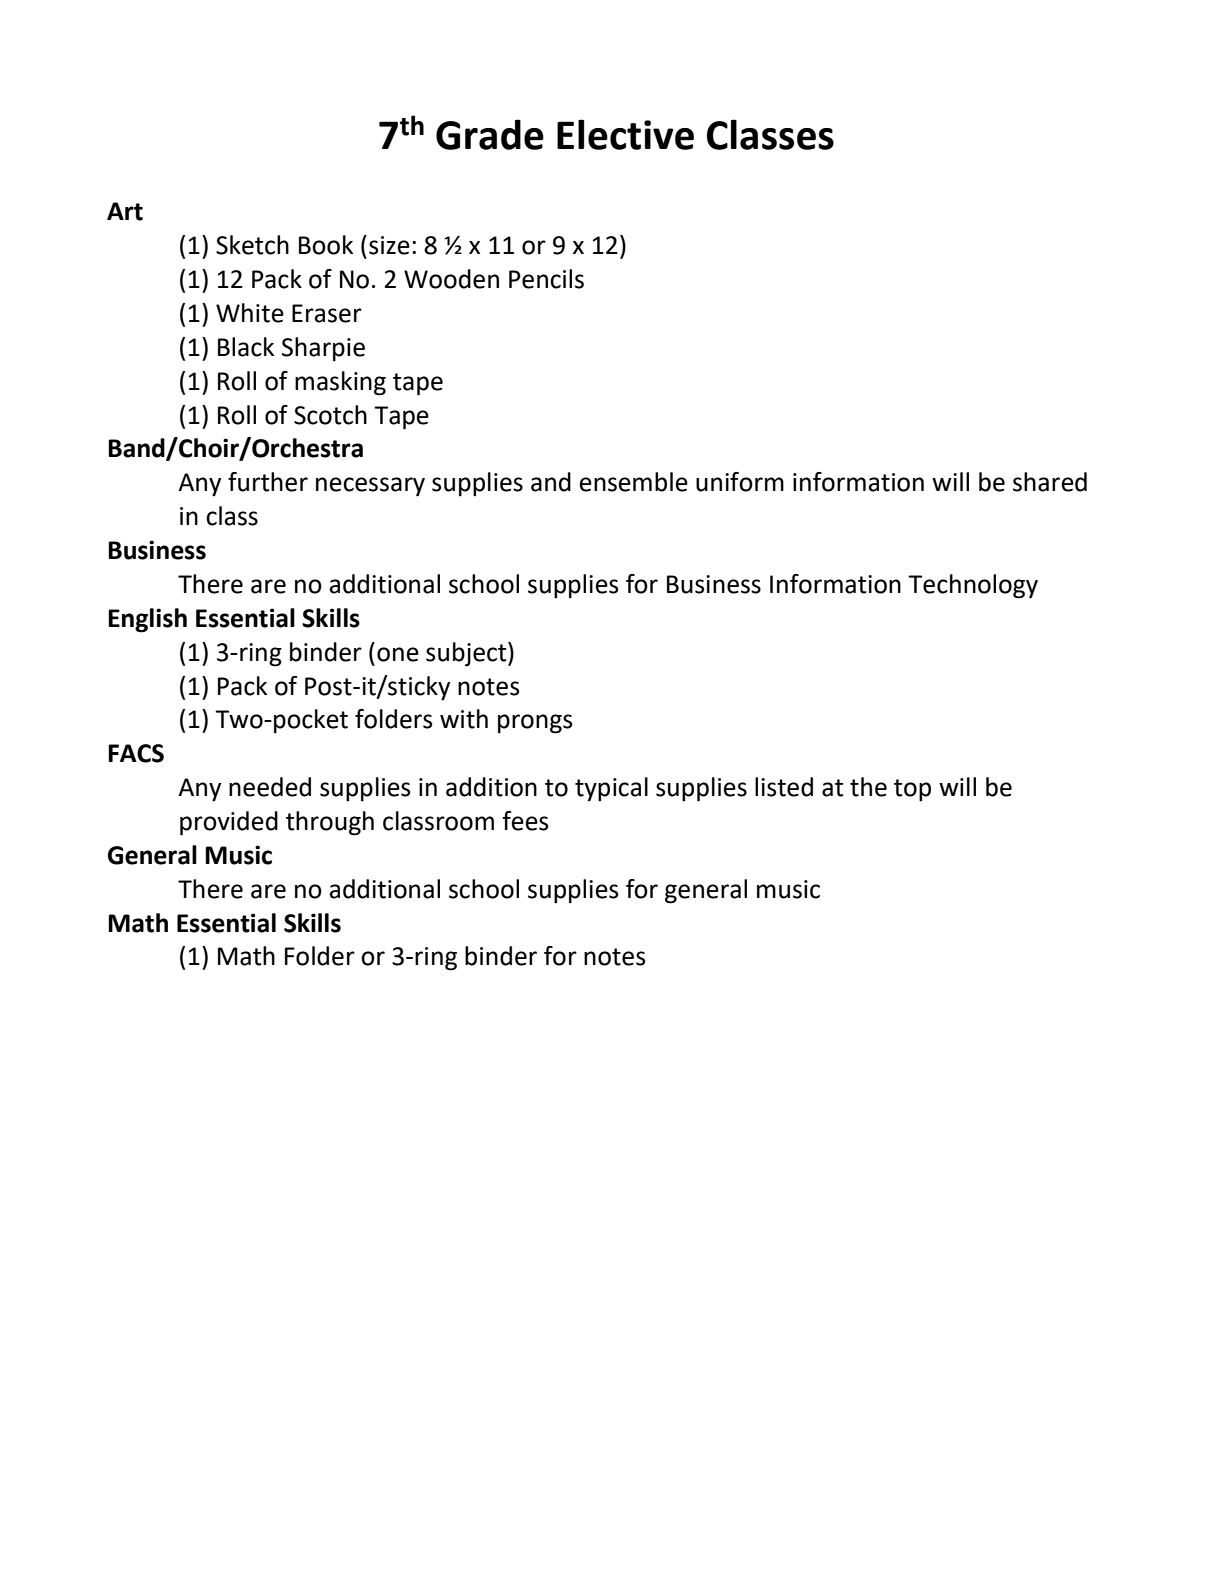 The height and width of the screenshot is (1569, 1213). Describe the element at coordinates (625, 134) in the screenshot. I see `Elective` at that location.
